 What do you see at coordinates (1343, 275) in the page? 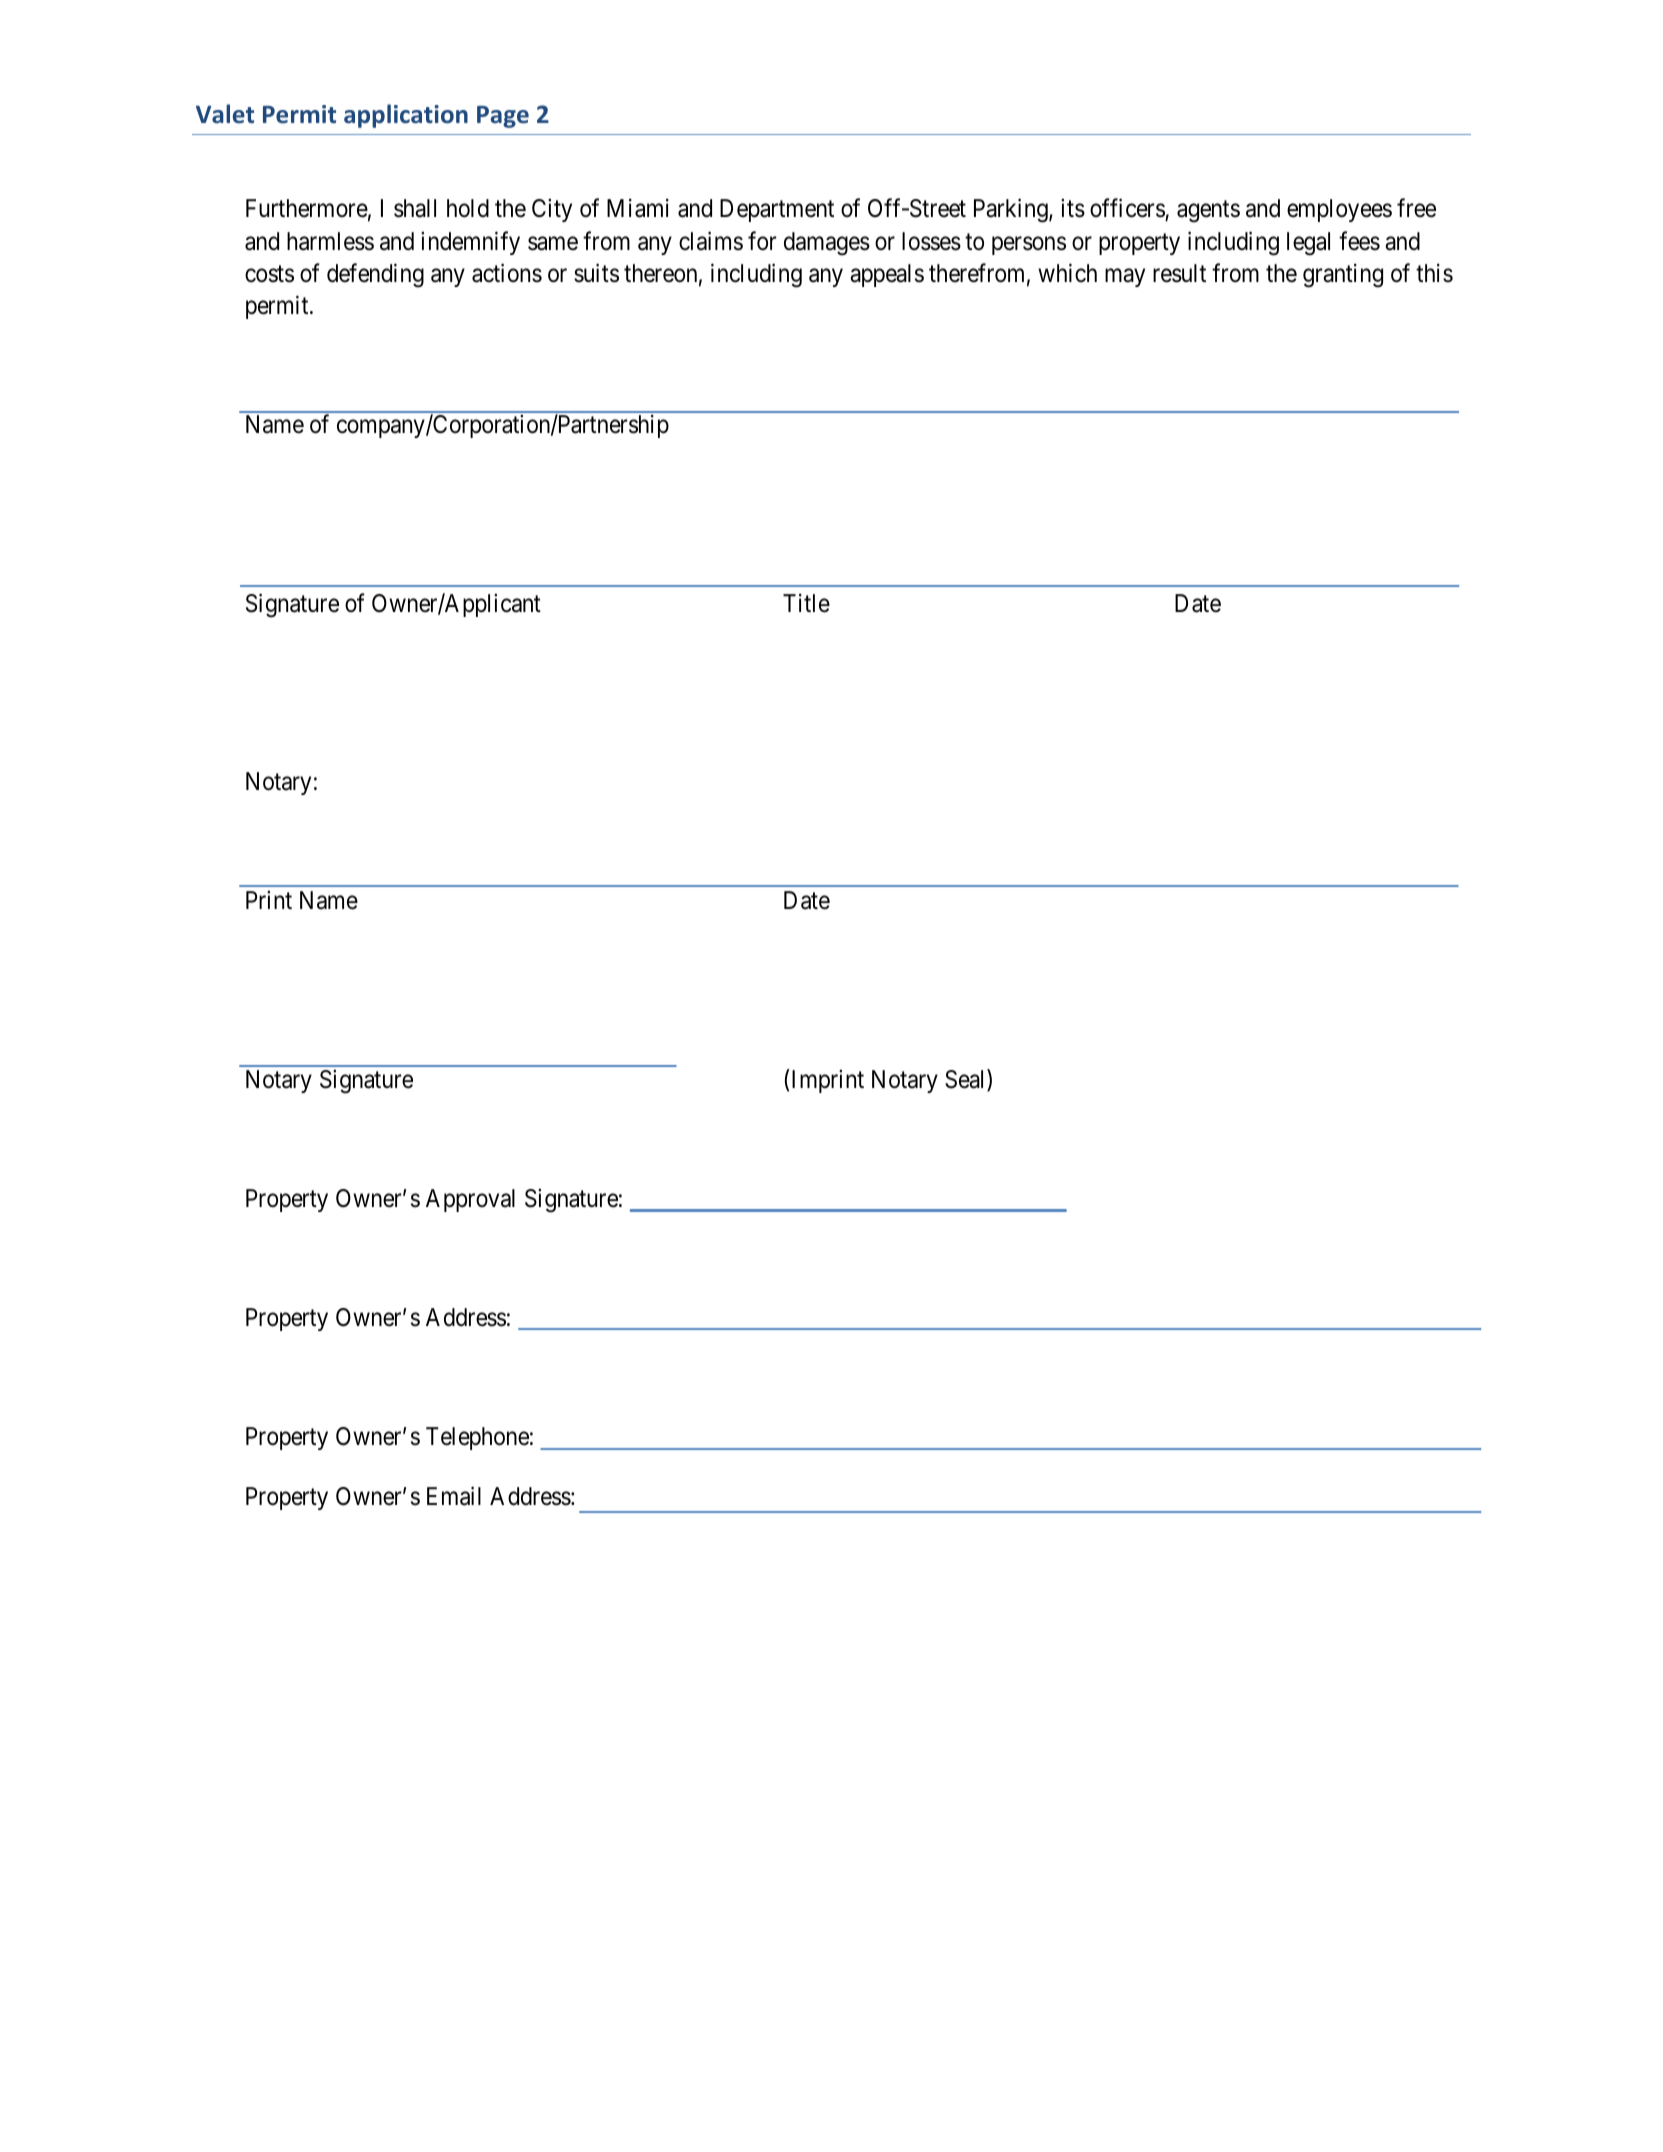
I see `granting` at bounding box center [1343, 275].
